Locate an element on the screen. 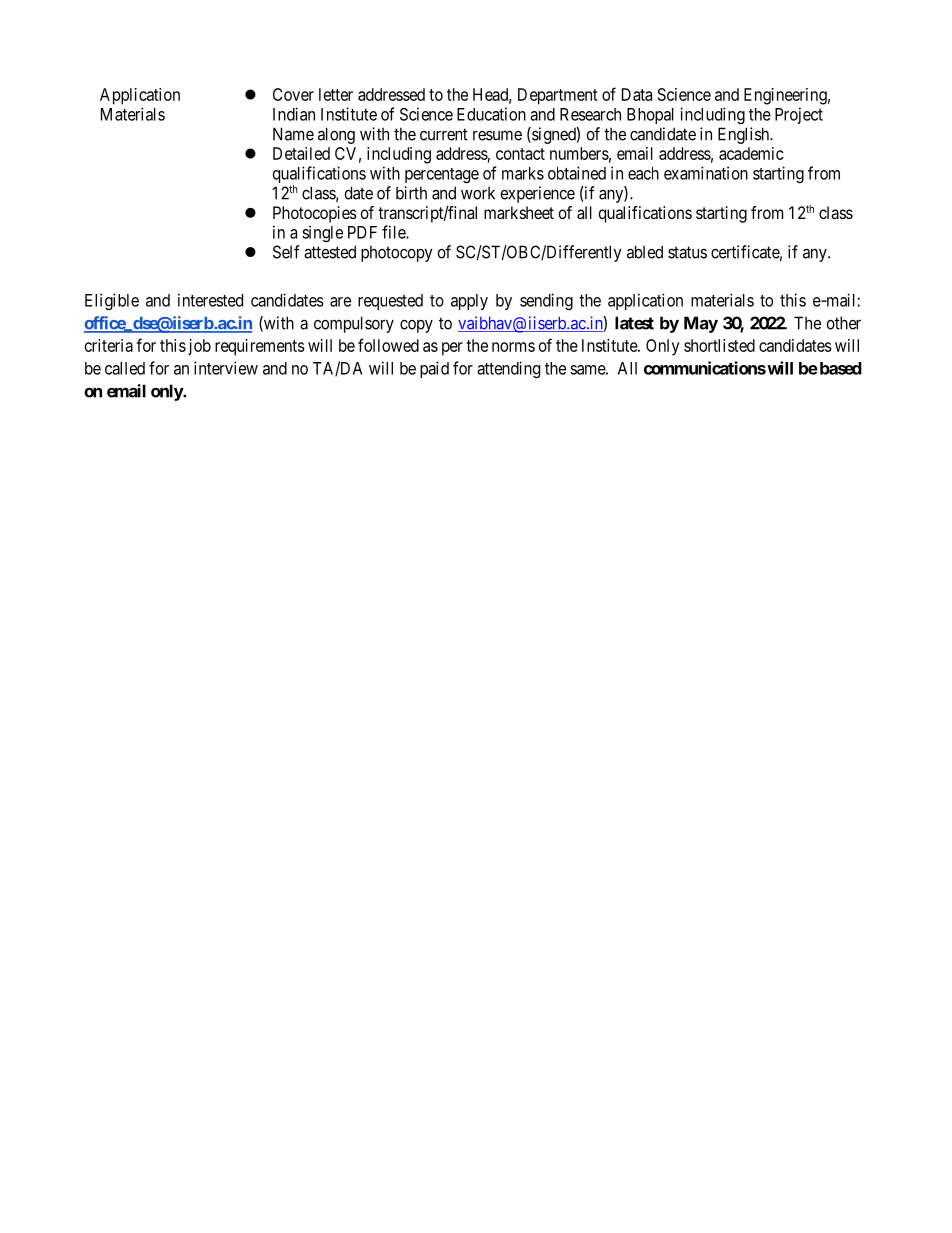 The height and width of the screenshot is (1233, 952). Project is located at coordinates (799, 115).
